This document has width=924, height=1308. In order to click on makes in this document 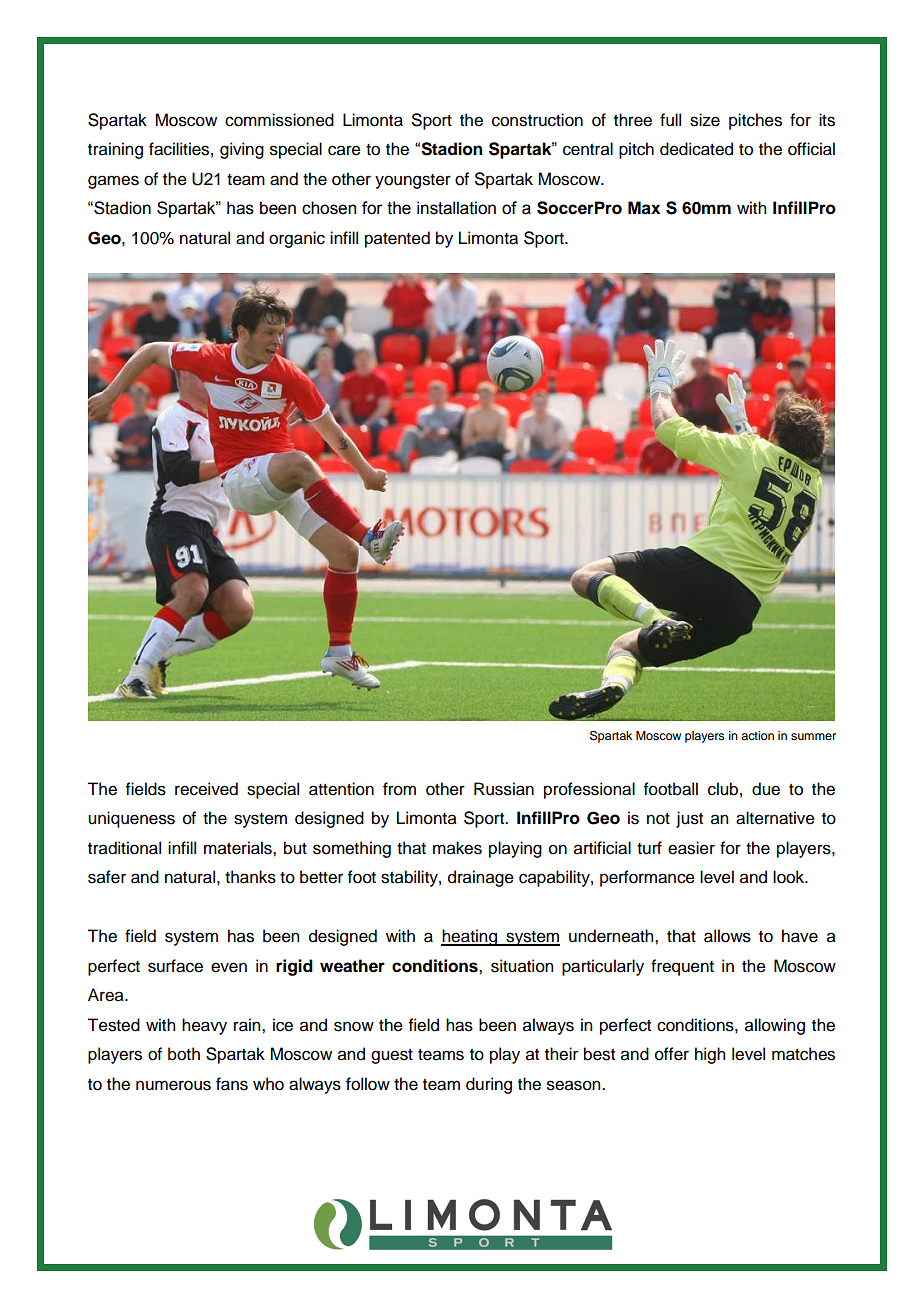, I will do `click(457, 848)`.
